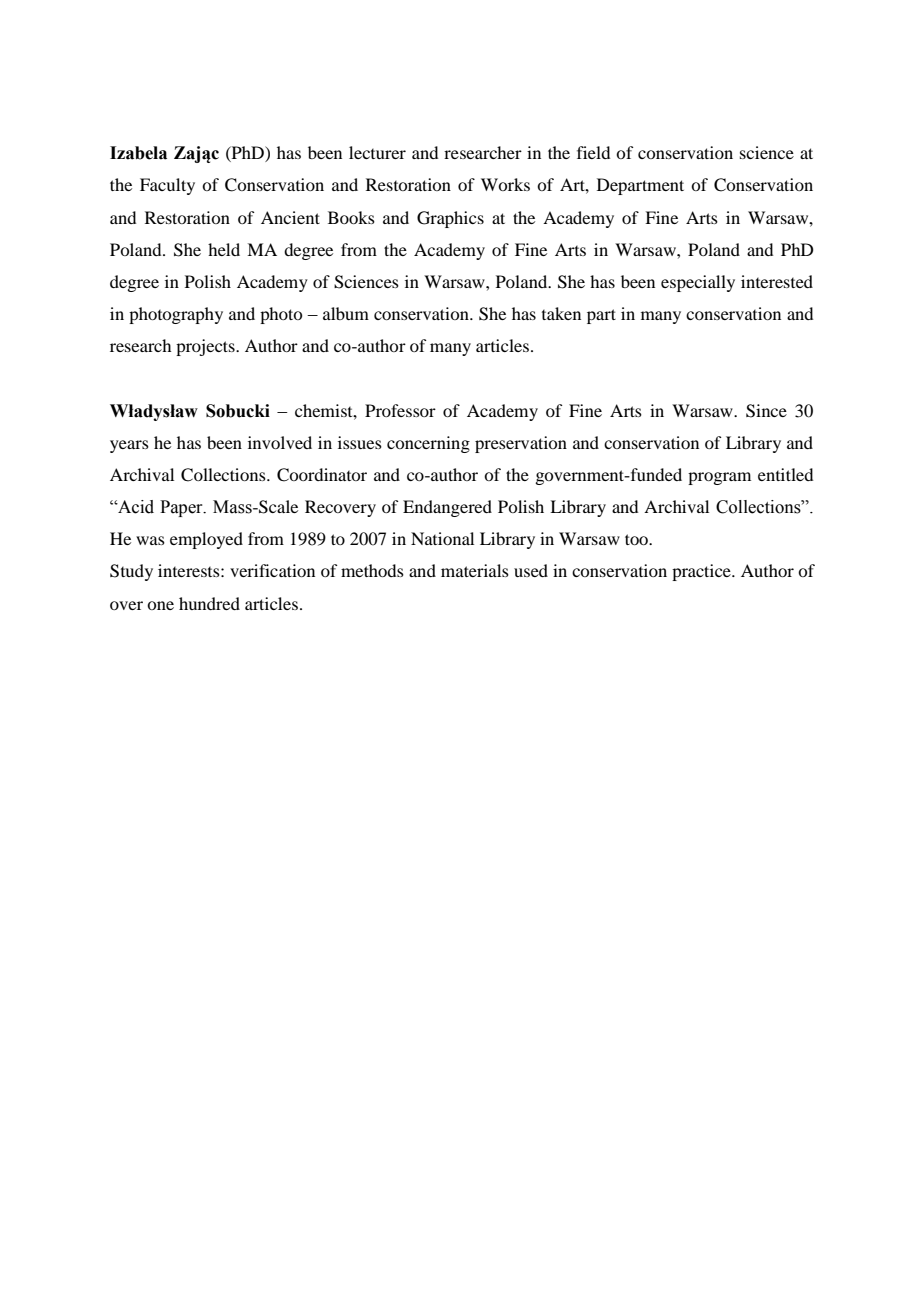 This screenshot has height=1308, width=924. I want to click on projects, so click(206, 347).
